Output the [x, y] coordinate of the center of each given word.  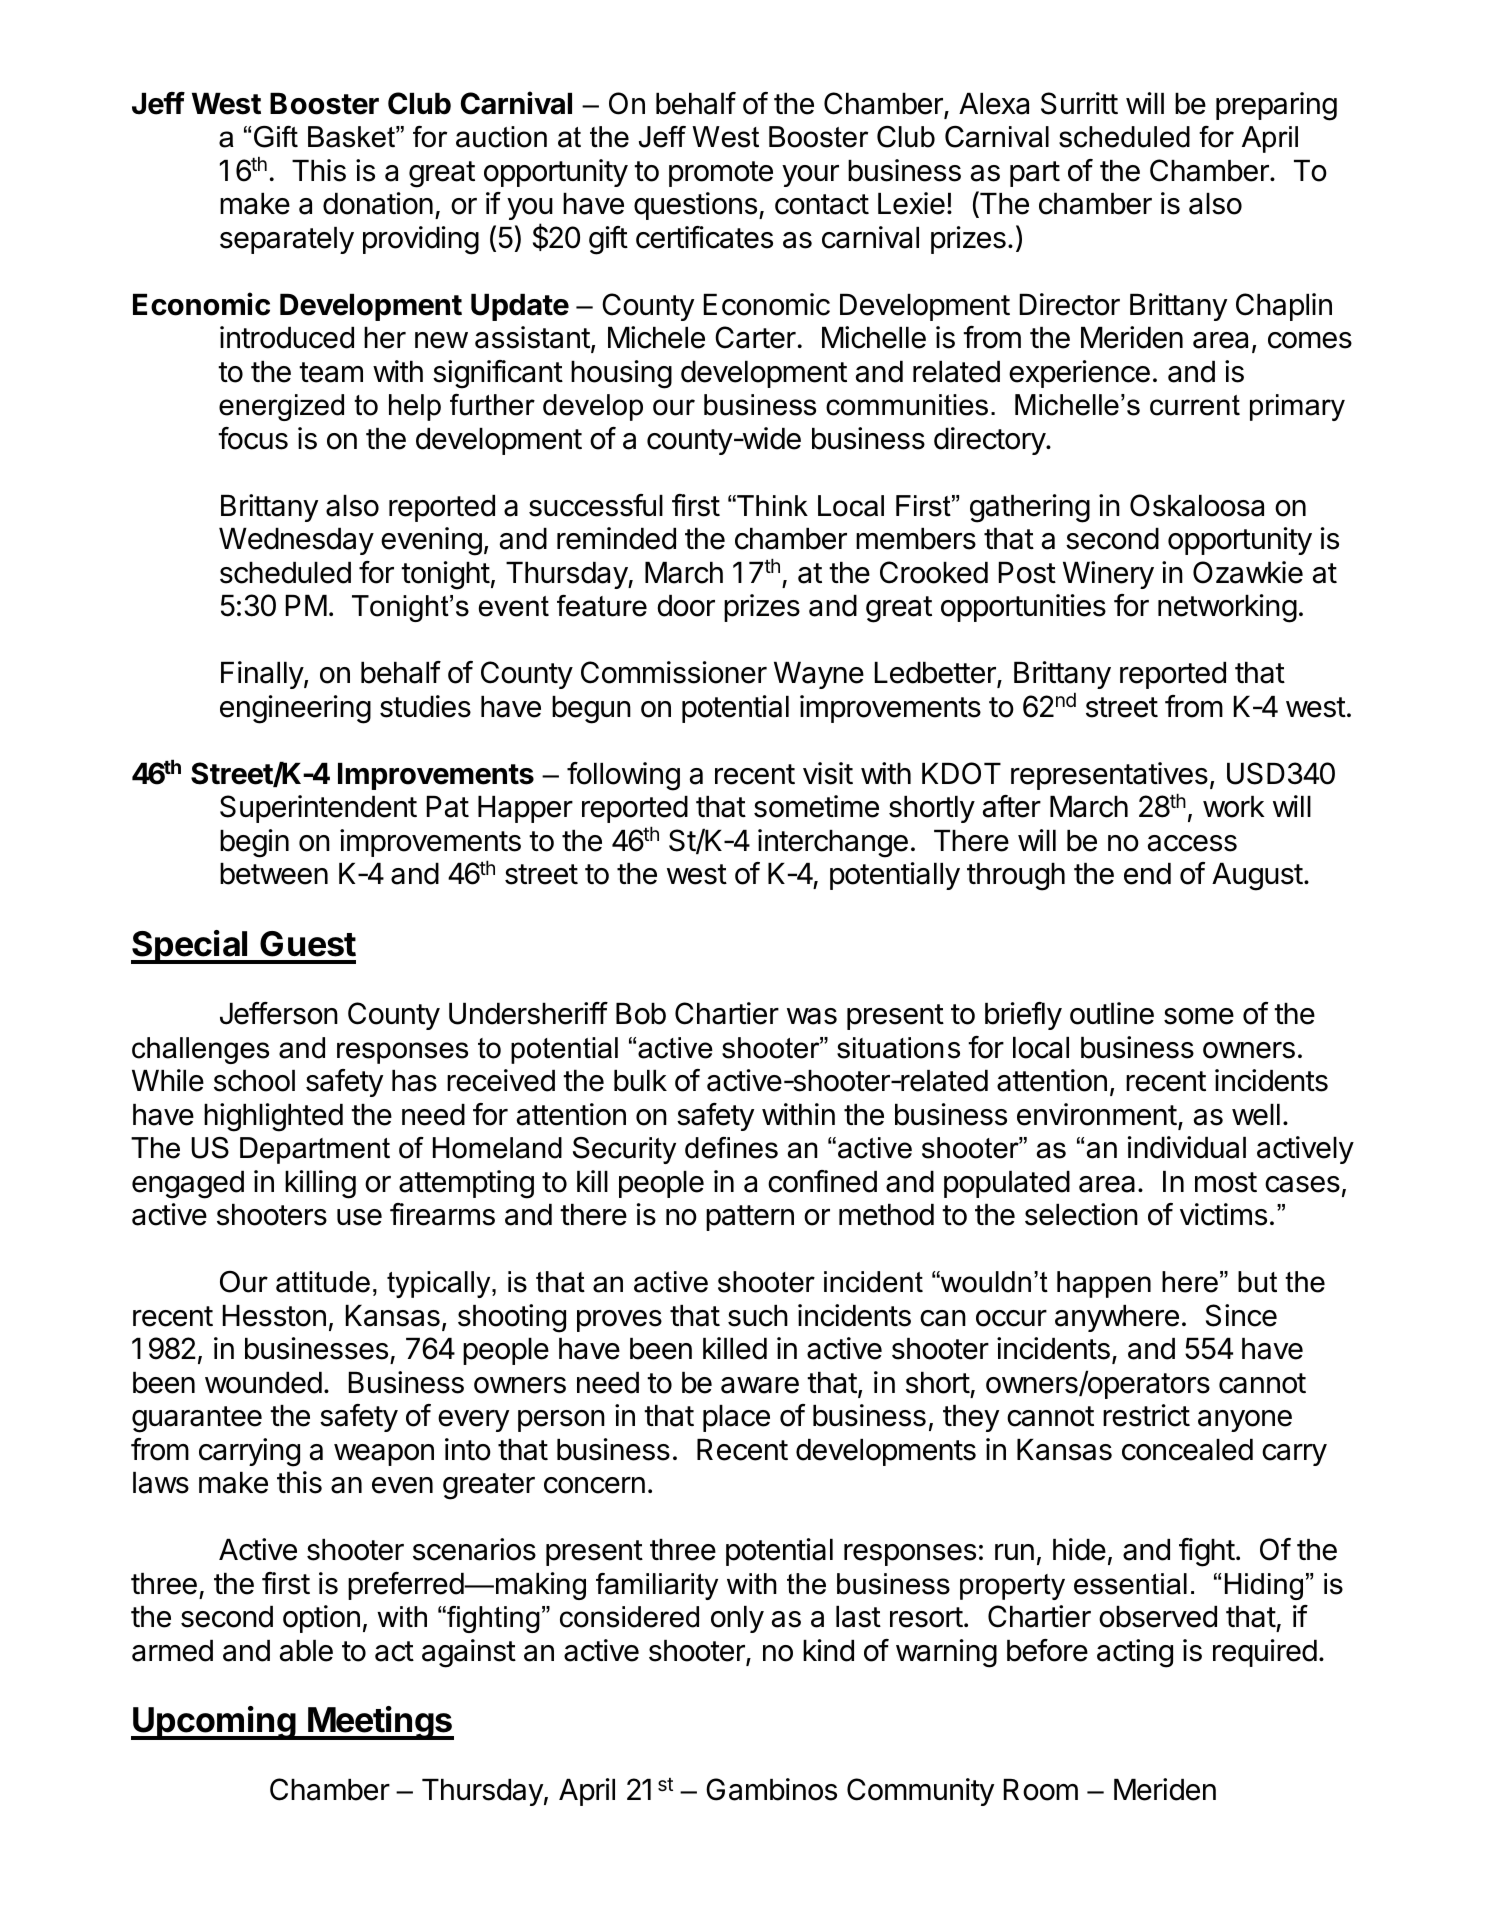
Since [1241, 1315]
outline [1112, 1013]
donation [378, 203]
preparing [1276, 106]
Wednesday [296, 541]
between [274, 874]
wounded [263, 1383]
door [686, 606]
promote [721, 174]
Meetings [380, 1723]
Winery [1108, 575]
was [812, 1016]
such [758, 1316]
